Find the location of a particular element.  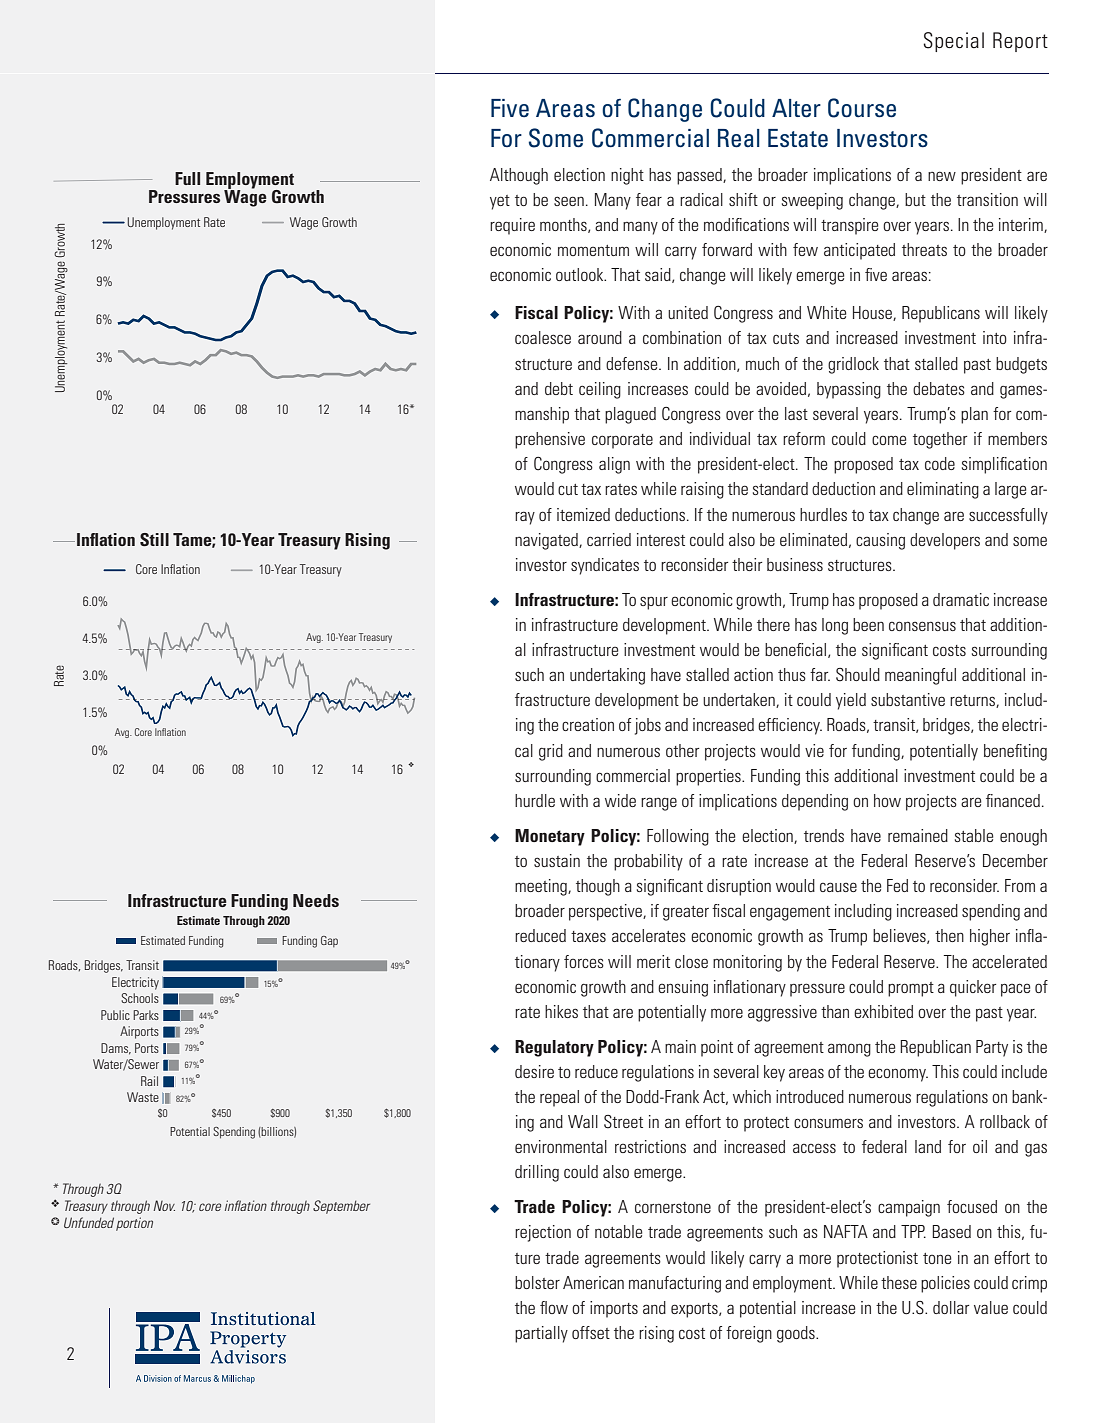

undertaking is located at coordinates (607, 676).
